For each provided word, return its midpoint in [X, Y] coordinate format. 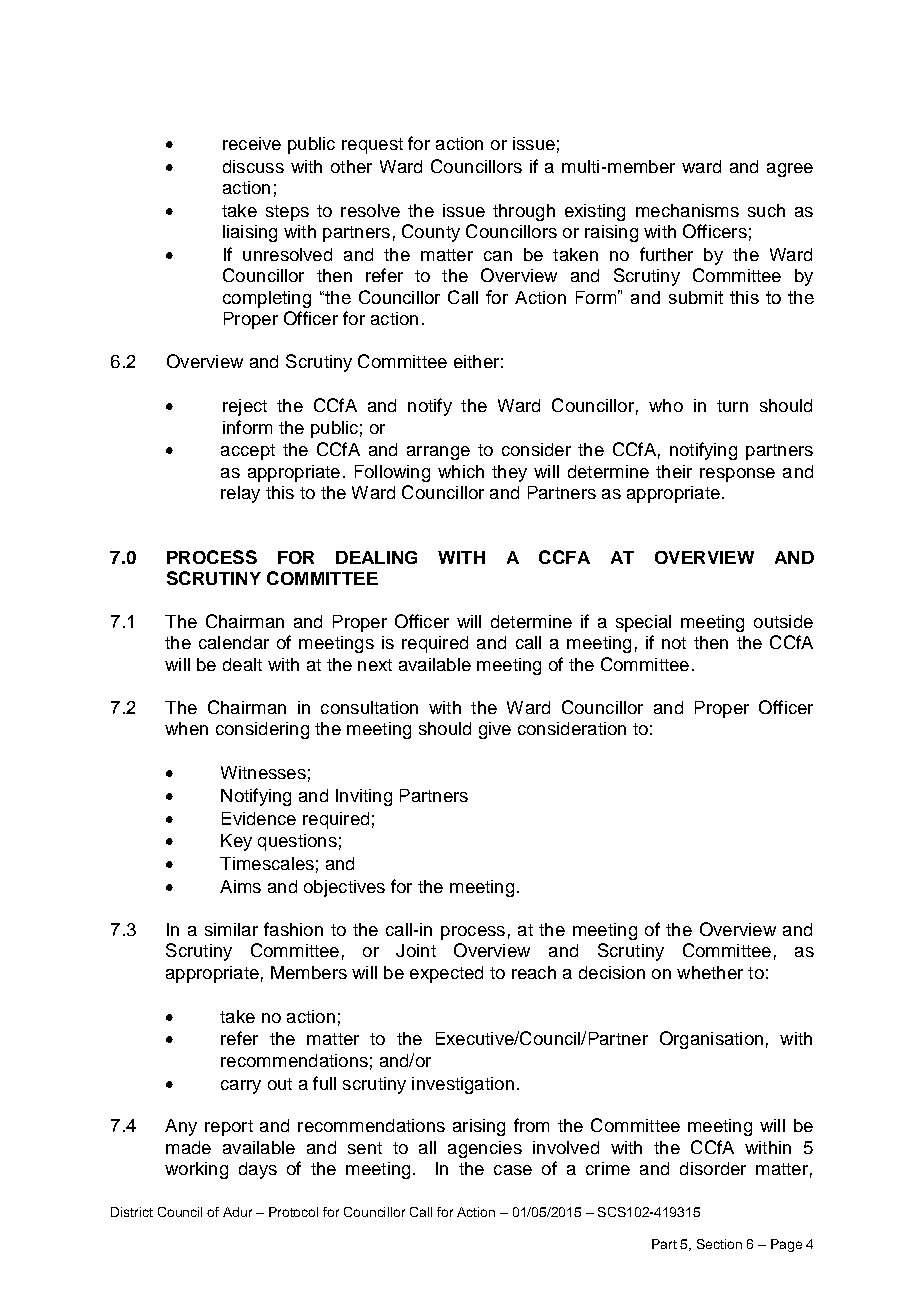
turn [732, 406]
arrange [438, 453]
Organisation [711, 1040]
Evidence [259, 818]
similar [231, 929]
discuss [253, 166]
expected [446, 974]
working [196, 1170]
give [495, 730]
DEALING [376, 557]
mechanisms [687, 210]
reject [245, 407]
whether [710, 972]
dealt [242, 664]
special [643, 623]
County [431, 233]
